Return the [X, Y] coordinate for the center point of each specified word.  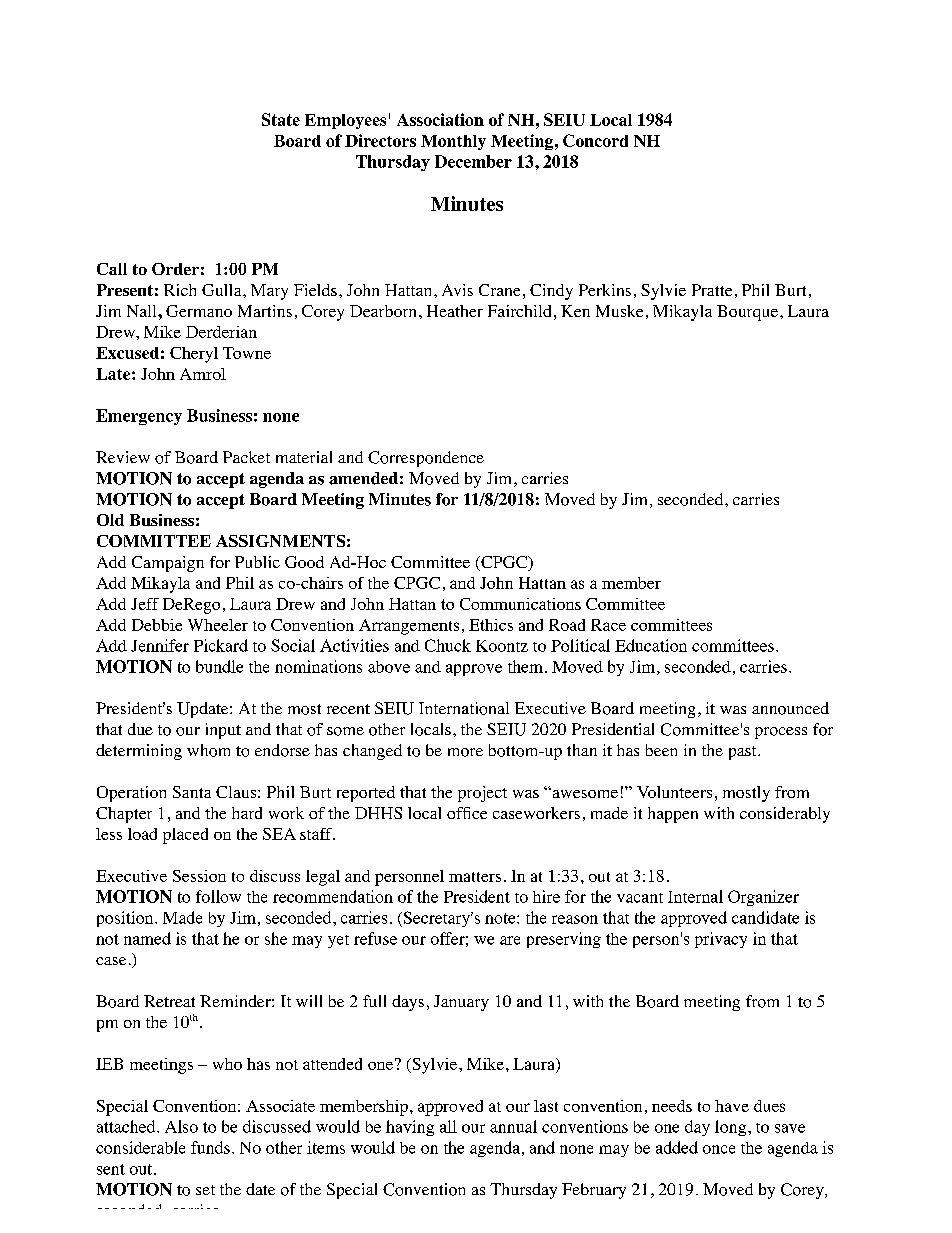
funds [210, 1147]
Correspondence [426, 459]
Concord [595, 140]
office [467, 813]
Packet [246, 457]
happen [673, 815]
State [281, 119]
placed [185, 836]
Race [608, 625]
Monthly [453, 142]
